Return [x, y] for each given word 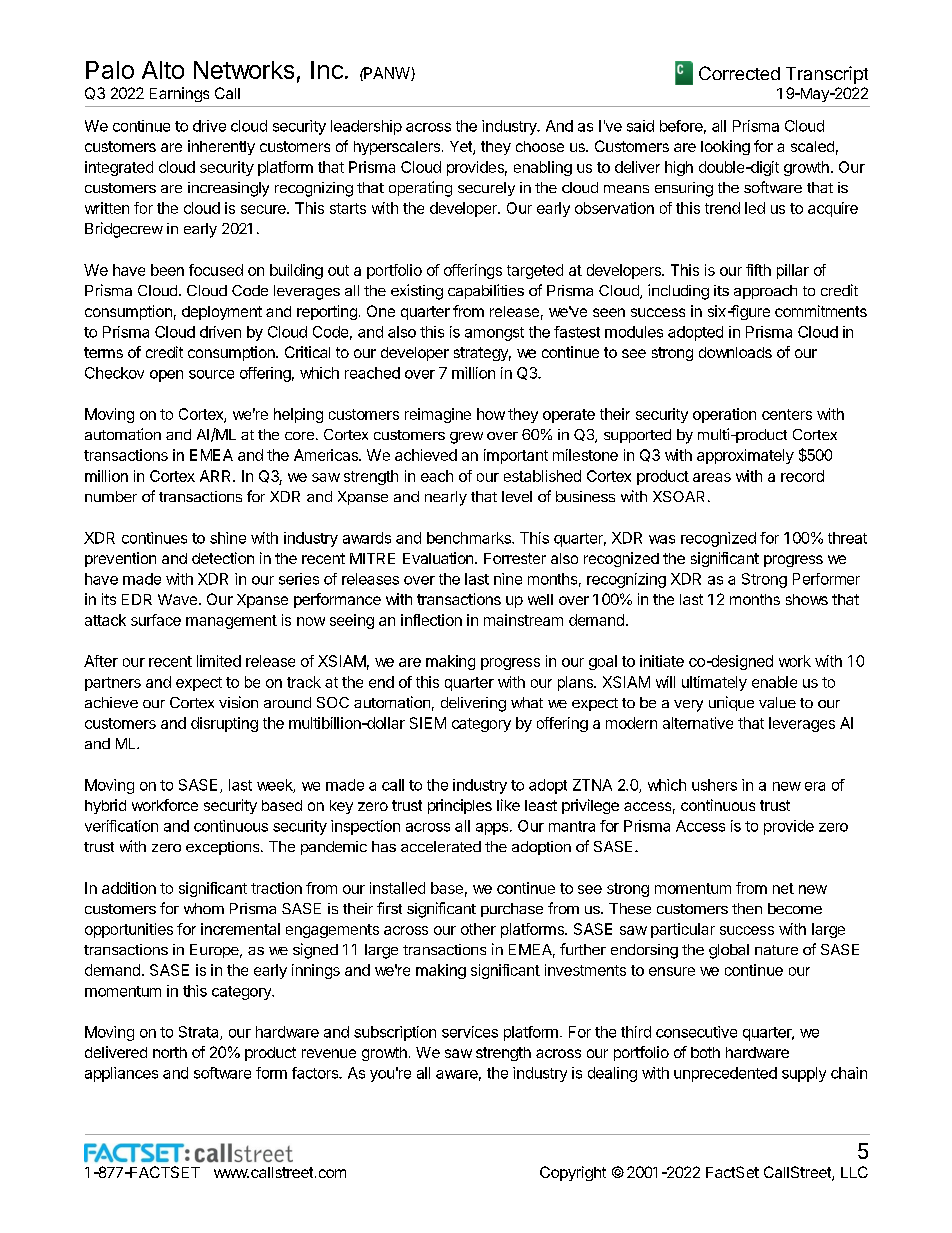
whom [204, 908]
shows [807, 599]
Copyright [573, 1173]
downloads [735, 352]
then [747, 908]
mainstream [523, 620]
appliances [121, 1074]
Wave [177, 599]
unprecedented [725, 1074]
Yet [462, 148]
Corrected [739, 73]
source [211, 374]
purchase [512, 910]
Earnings [179, 94]
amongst [494, 334]
